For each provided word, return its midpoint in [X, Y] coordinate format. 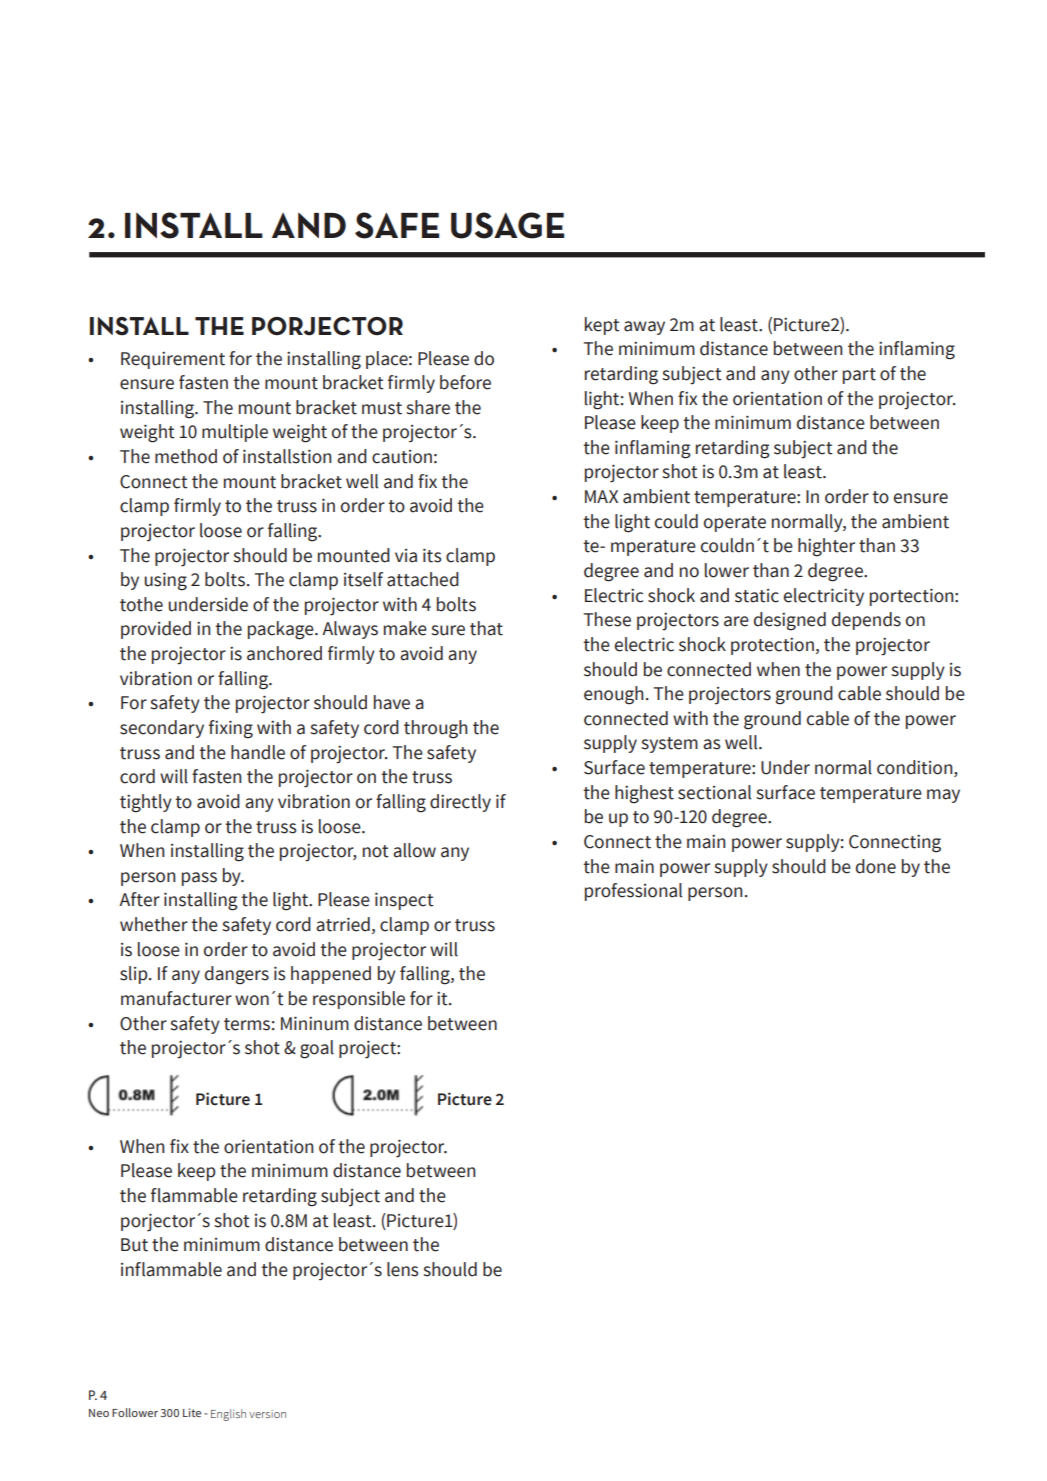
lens [403, 1269]
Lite [192, 1412]
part [859, 376]
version [267, 1414]
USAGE [507, 225]
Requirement [173, 360]
